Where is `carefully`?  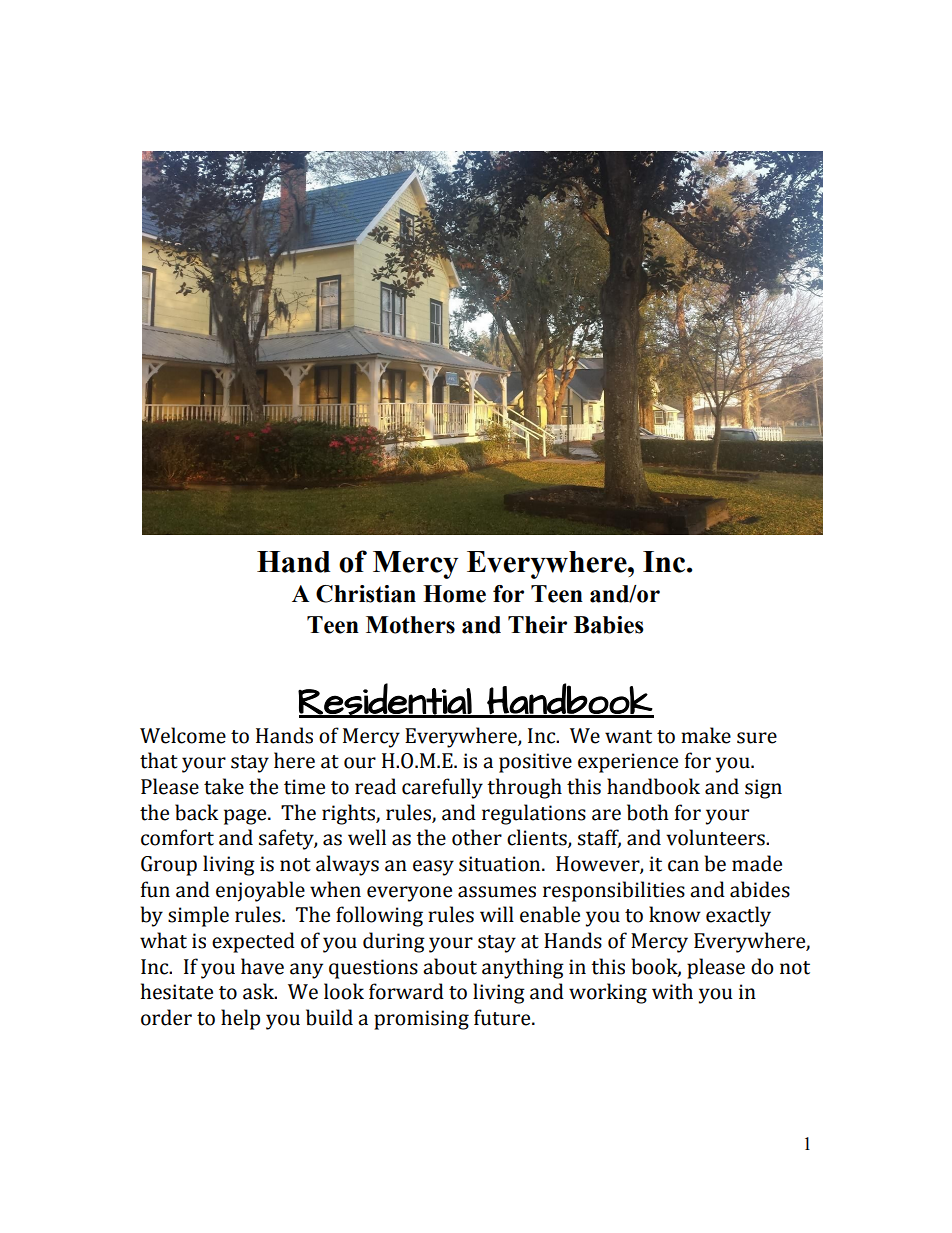 carefully is located at coordinates (442, 788).
